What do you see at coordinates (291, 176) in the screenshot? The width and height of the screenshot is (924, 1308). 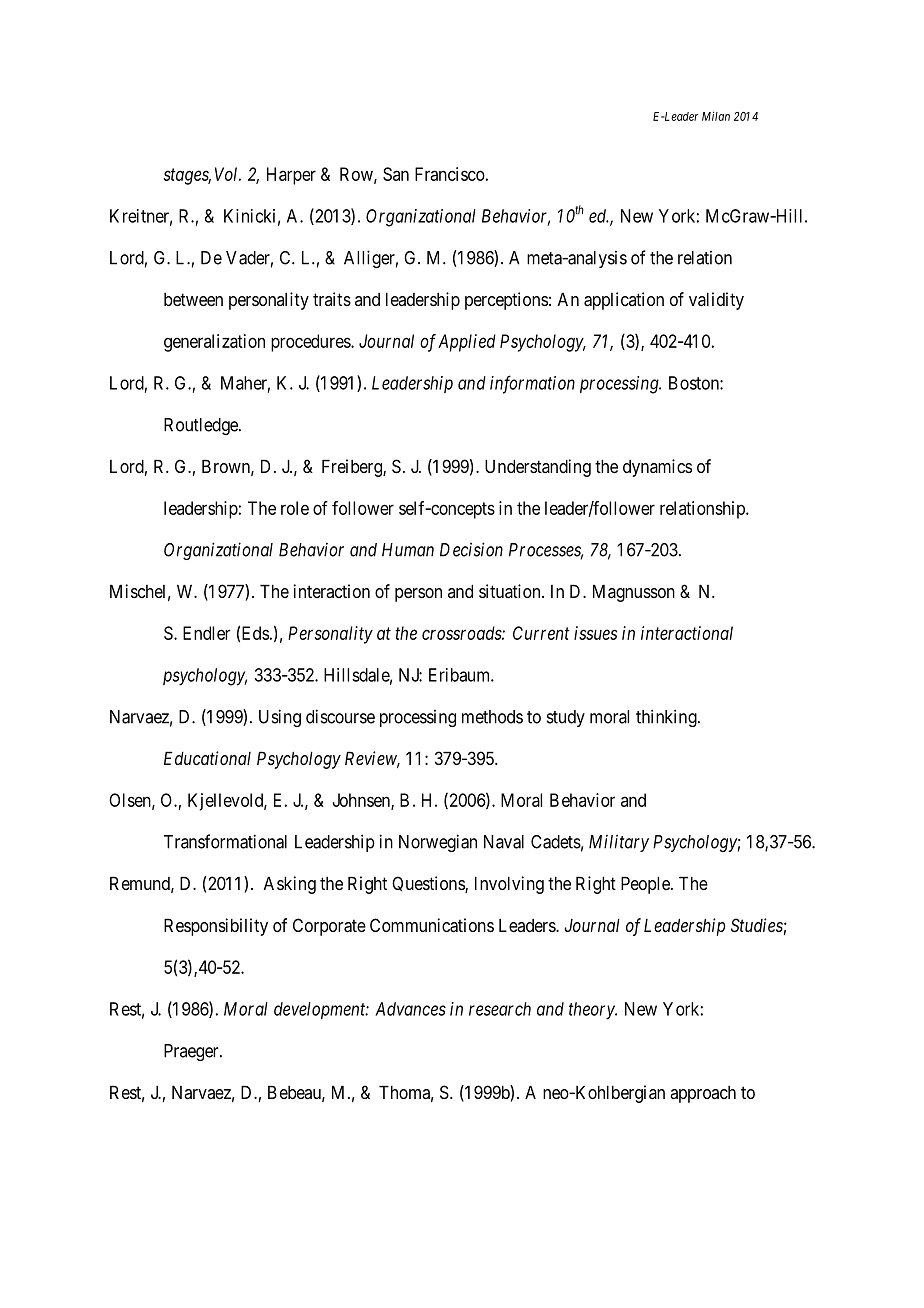 I see `Harper` at bounding box center [291, 176].
